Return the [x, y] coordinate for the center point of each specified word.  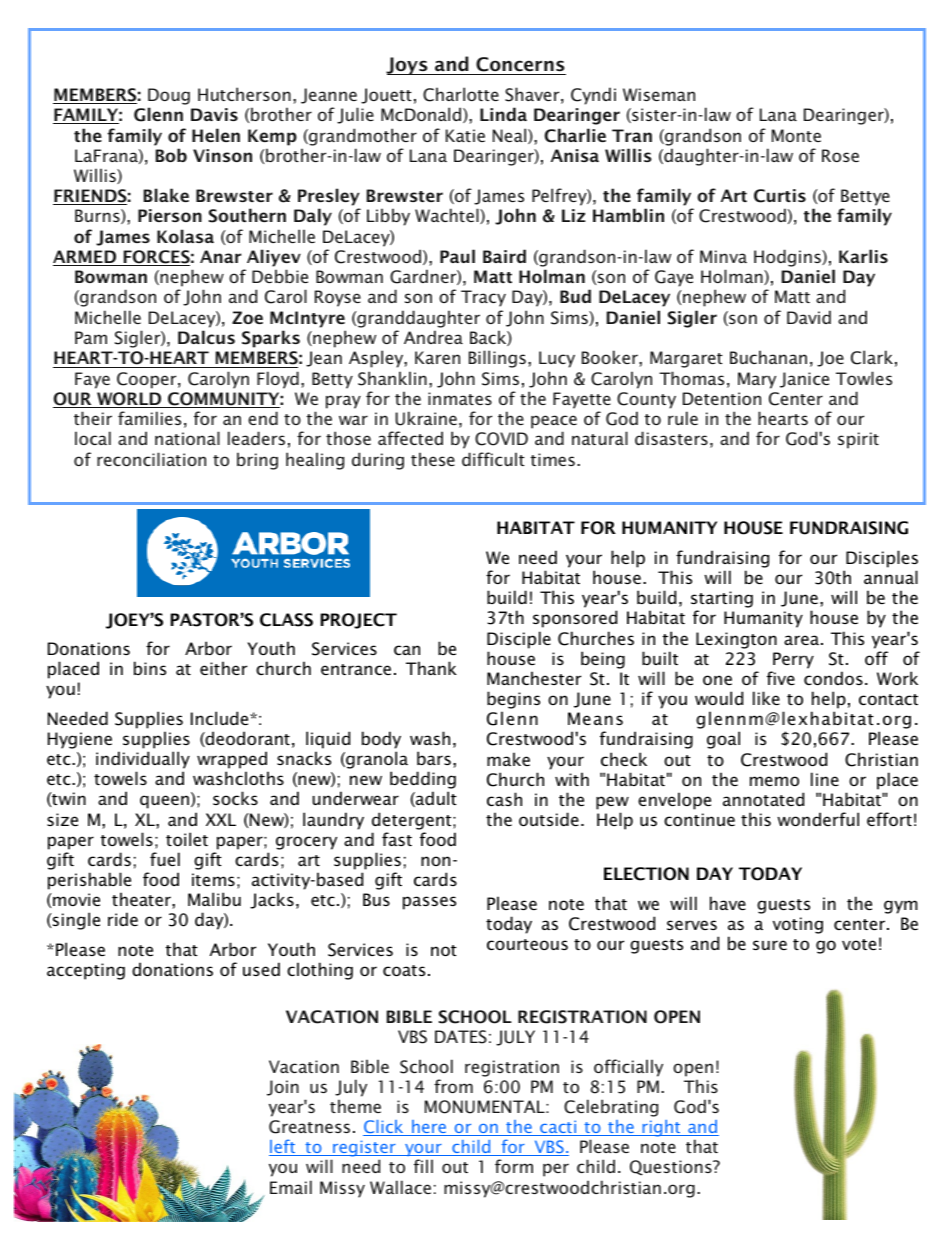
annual [891, 577]
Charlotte [461, 94]
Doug [169, 96]
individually [143, 760]
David [809, 317]
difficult [493, 459]
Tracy [483, 298]
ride [123, 919]
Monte [796, 135]
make [508, 759]
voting [798, 925]
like [766, 698]
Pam [91, 337]
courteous [527, 944]
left [283, 1147]
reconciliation [151, 459]
